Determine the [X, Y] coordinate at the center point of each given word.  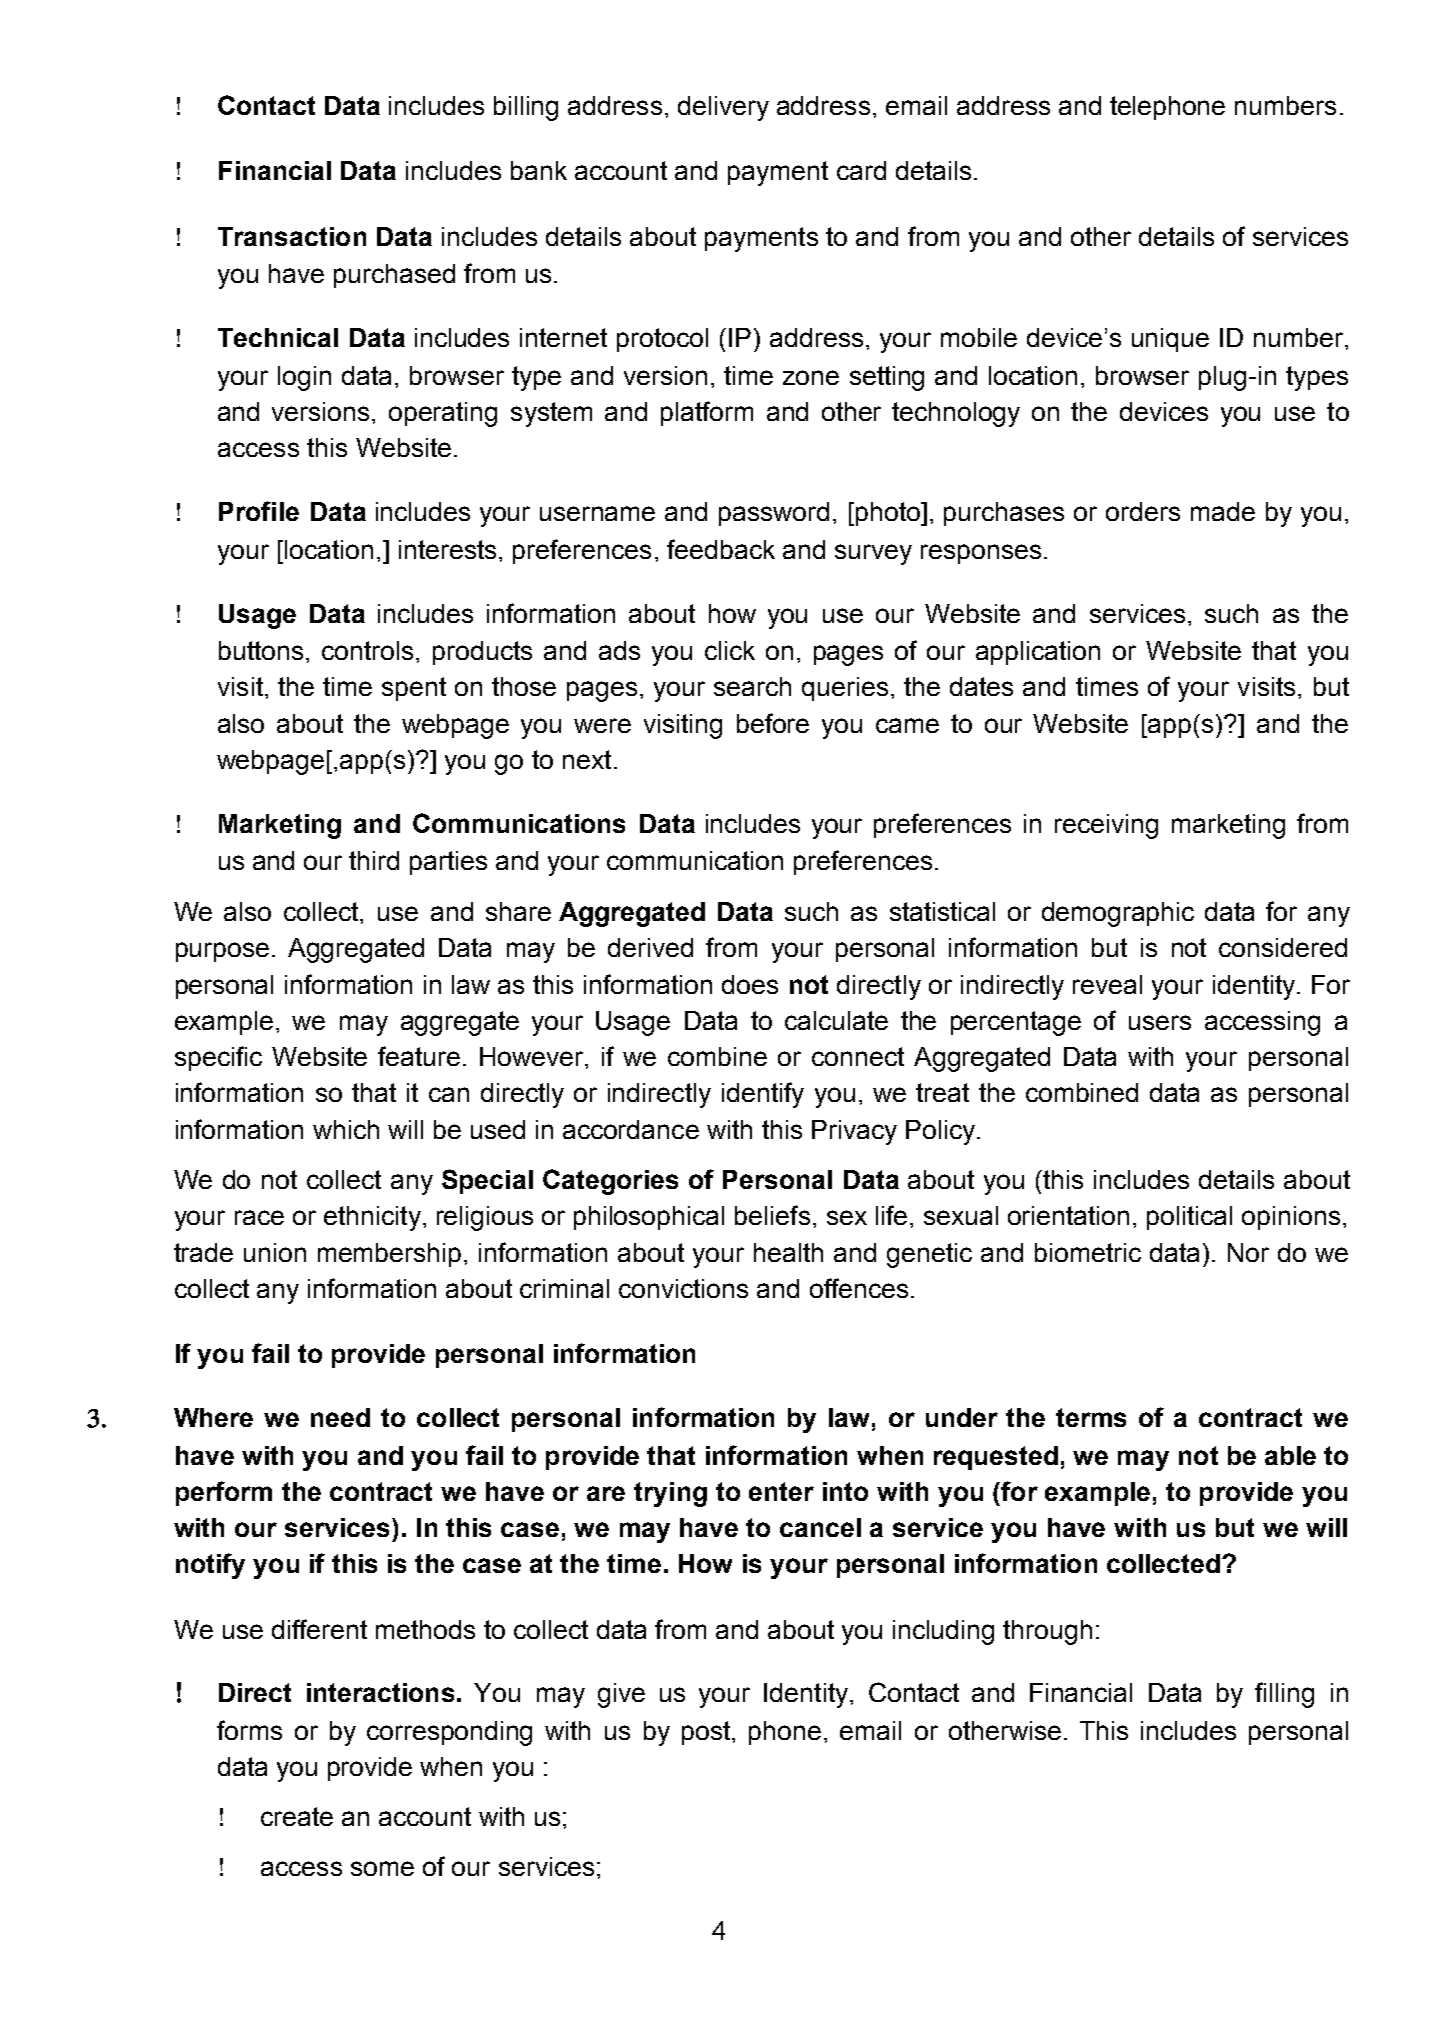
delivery [723, 108]
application [1038, 653]
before [773, 723]
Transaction [292, 236]
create [297, 1816]
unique [1170, 340]
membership [389, 1255]
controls [367, 650]
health [788, 1252]
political [1189, 1218]
